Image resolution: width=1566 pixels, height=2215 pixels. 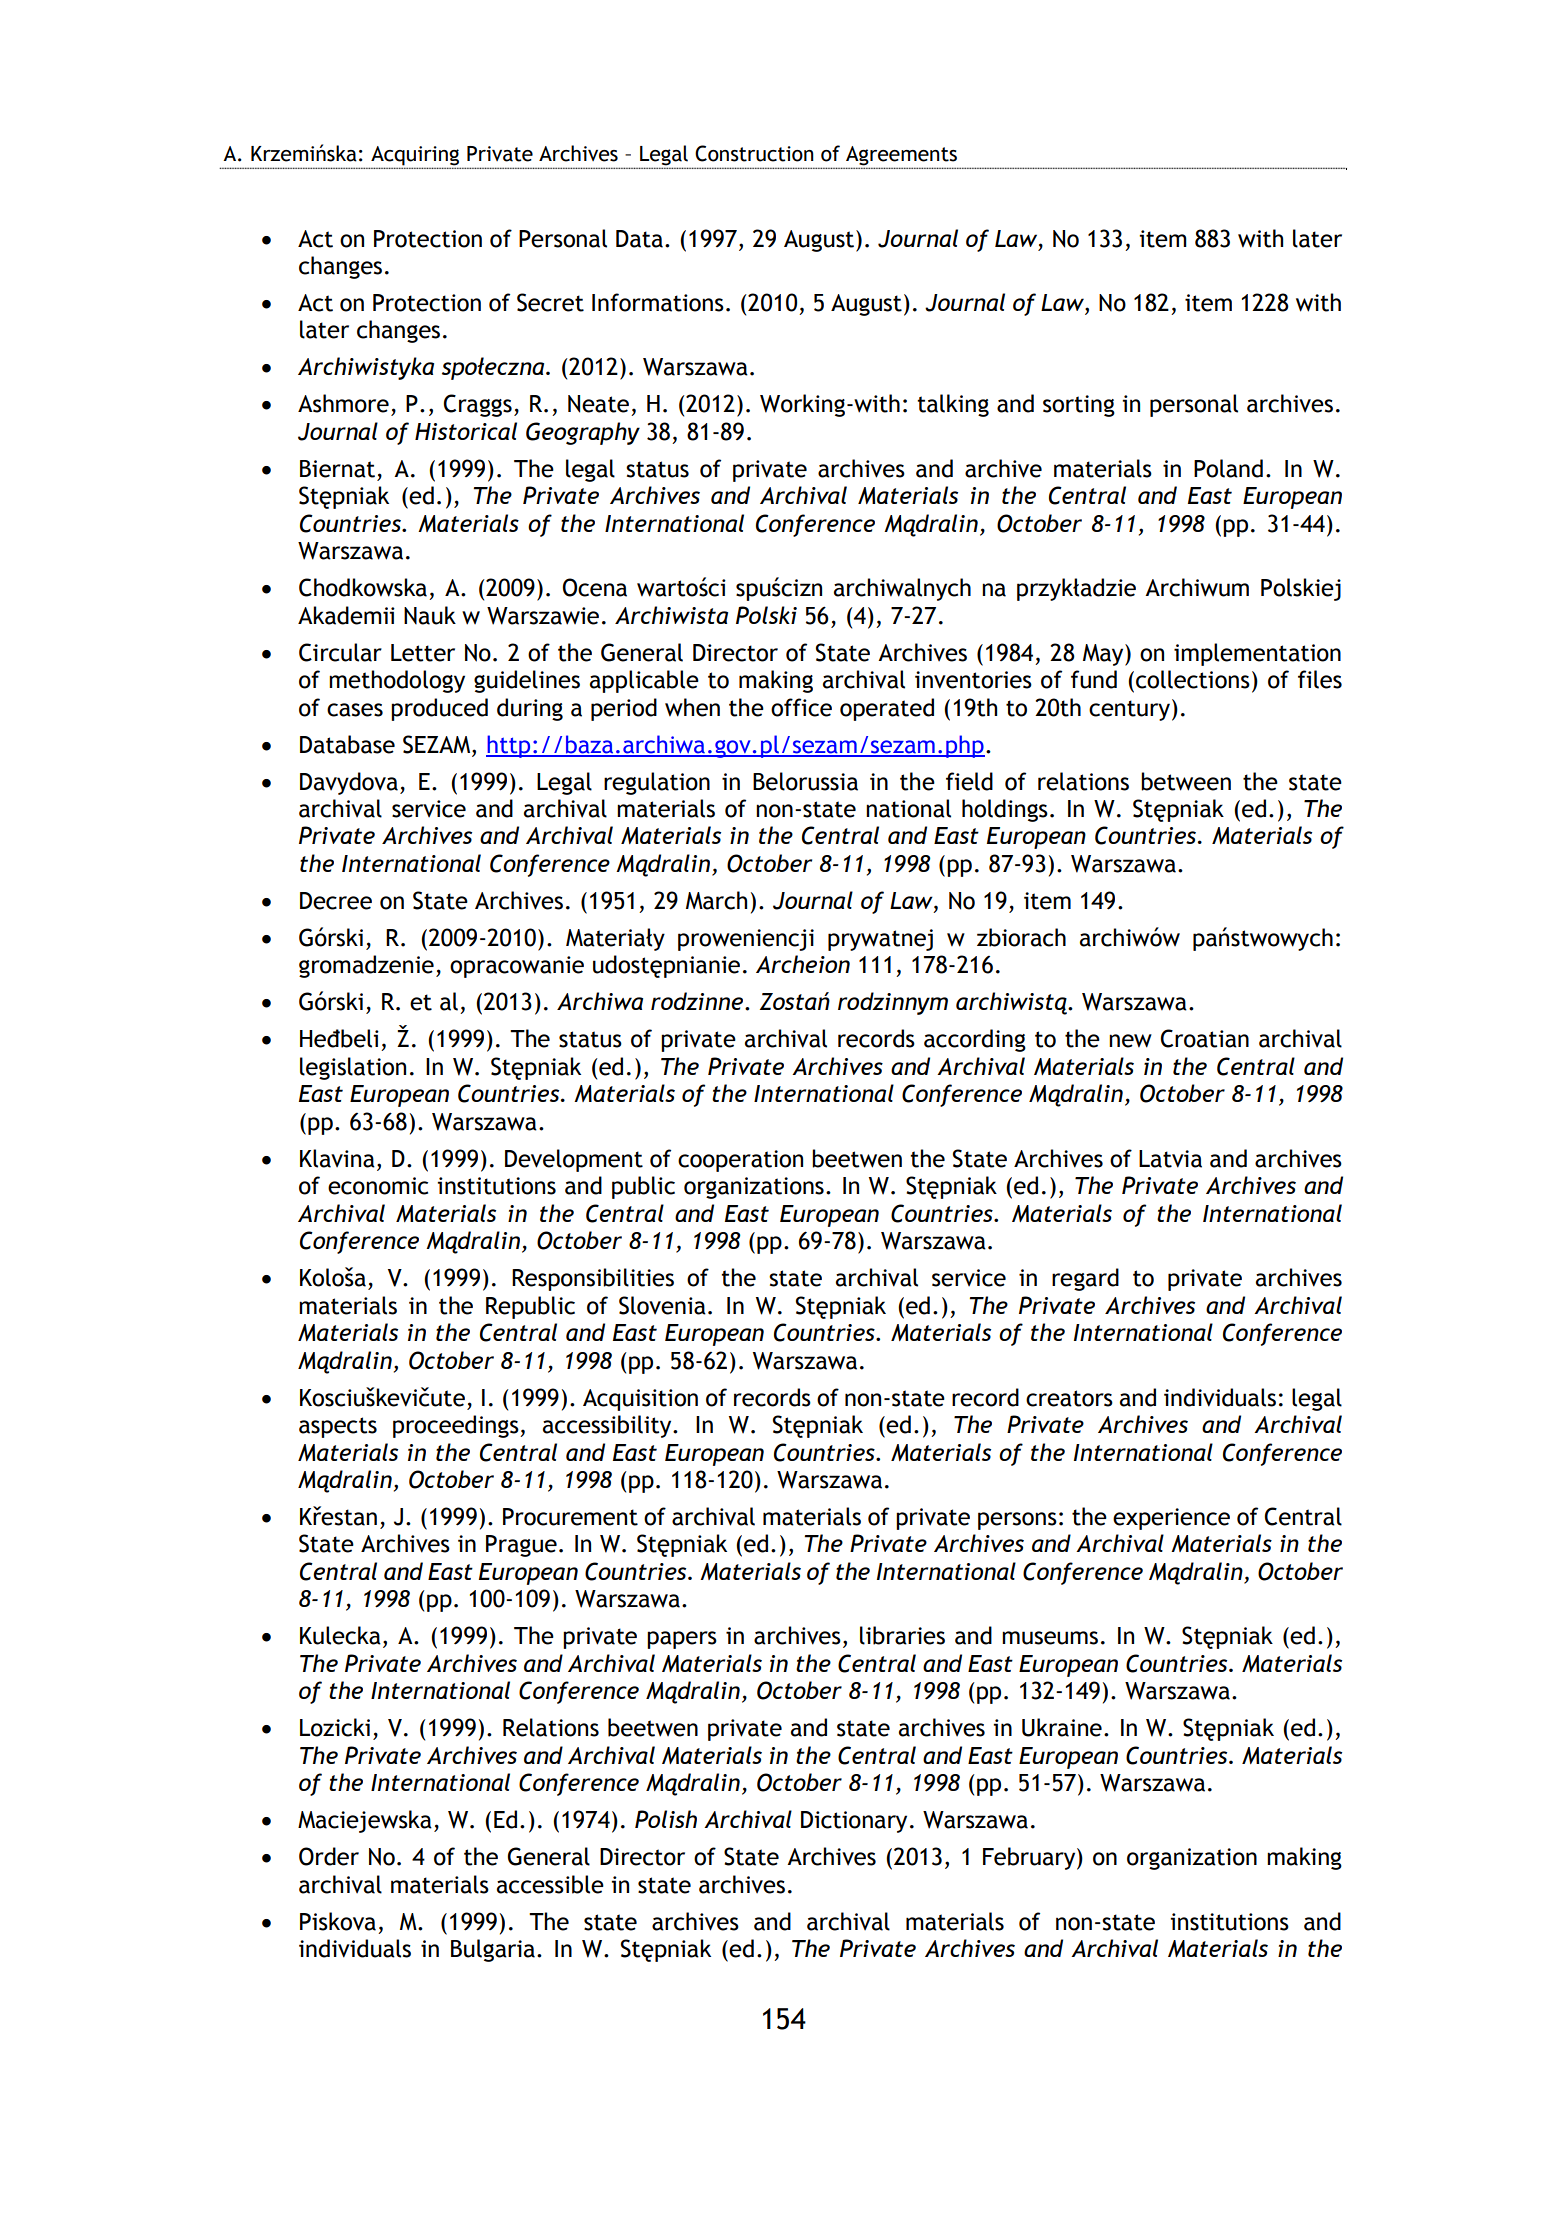 I want to click on collections, so click(x=1193, y=679).
